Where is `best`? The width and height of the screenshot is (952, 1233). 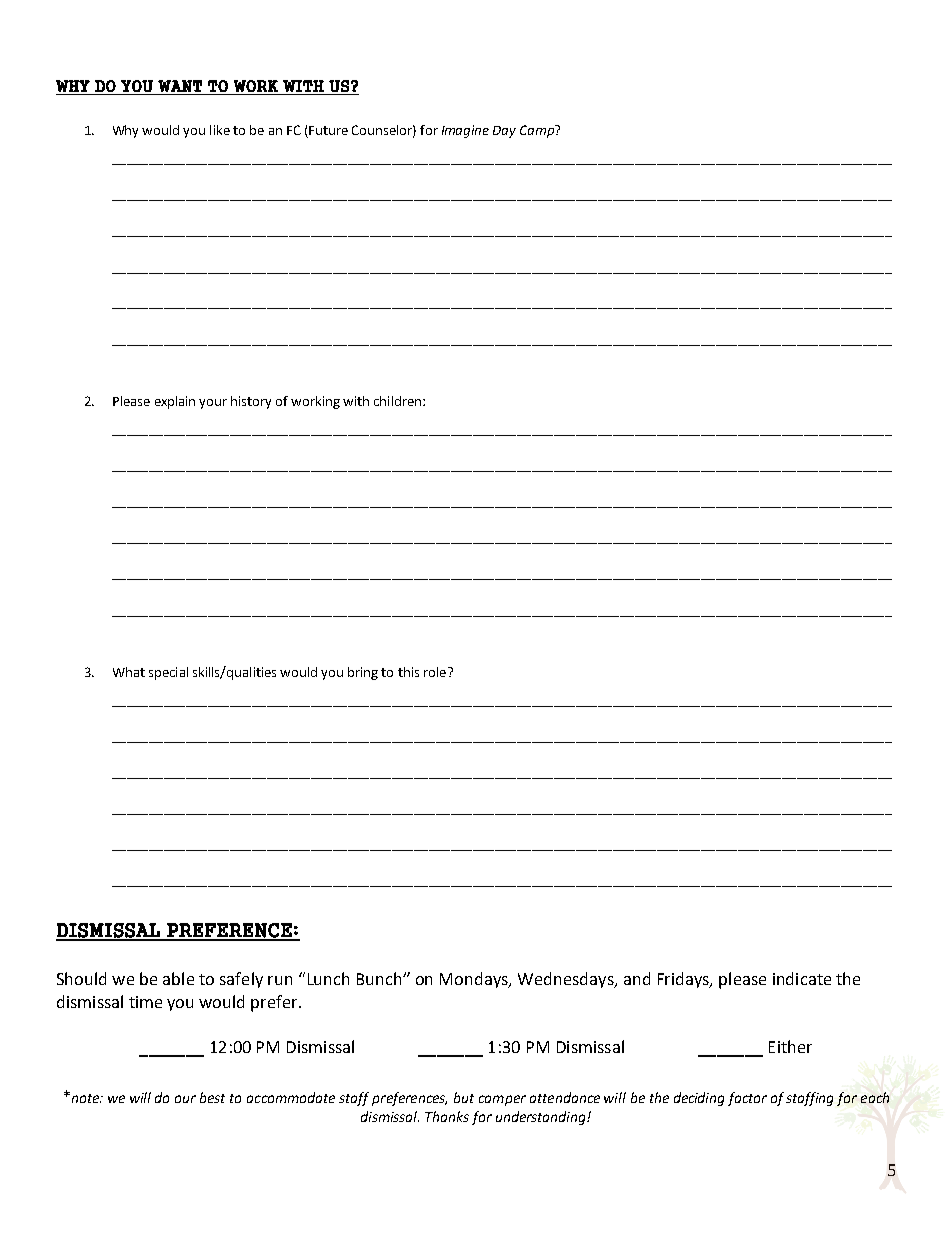
best is located at coordinates (212, 1097).
